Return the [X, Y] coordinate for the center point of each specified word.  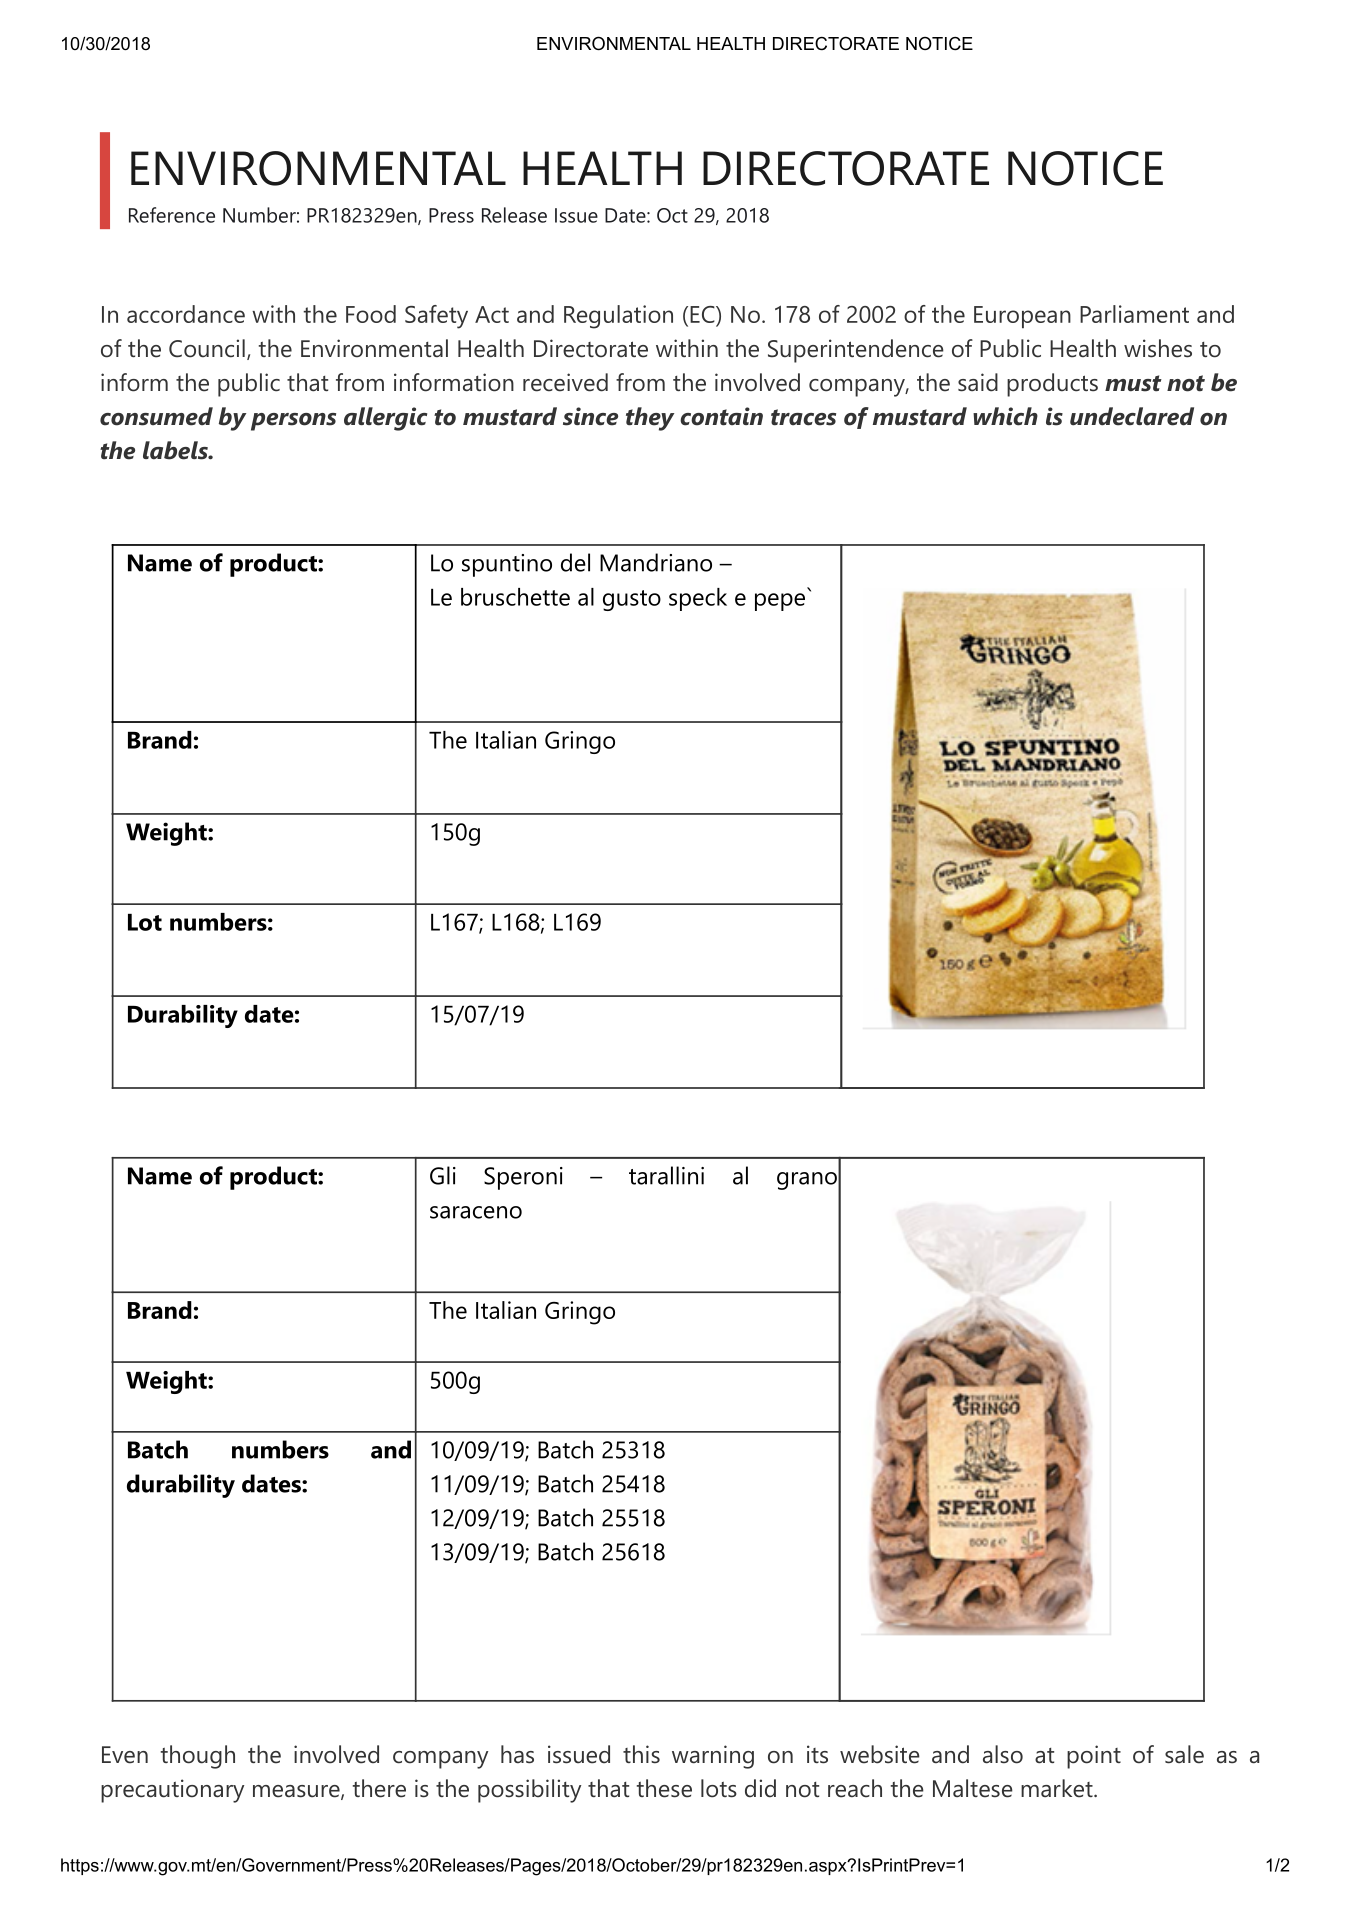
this [641, 1754]
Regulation [618, 317]
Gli [443, 1175]
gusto [632, 600]
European [1022, 317]
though [198, 1757]
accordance [186, 314]
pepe [780, 602]
